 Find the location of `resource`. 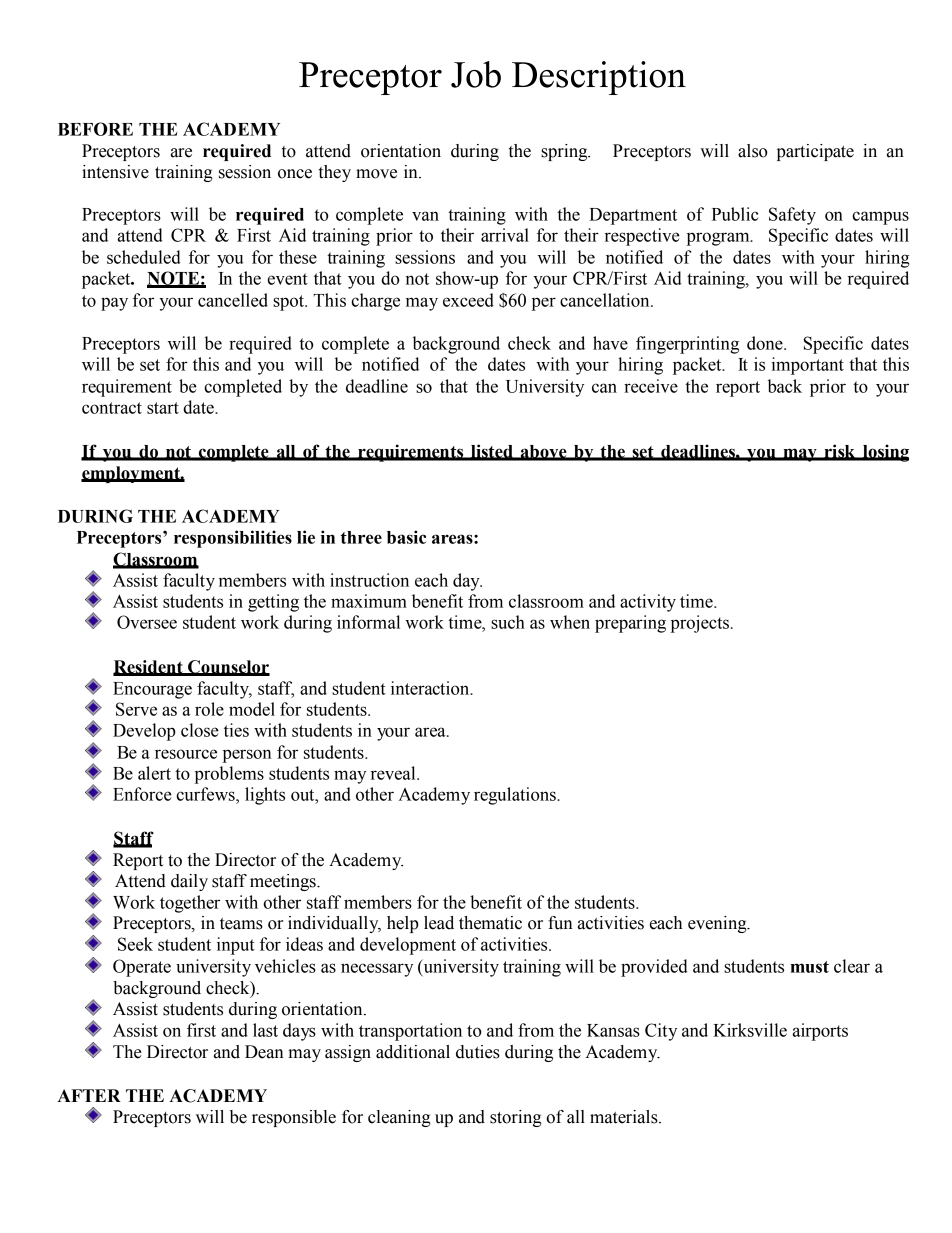

resource is located at coordinates (186, 754).
